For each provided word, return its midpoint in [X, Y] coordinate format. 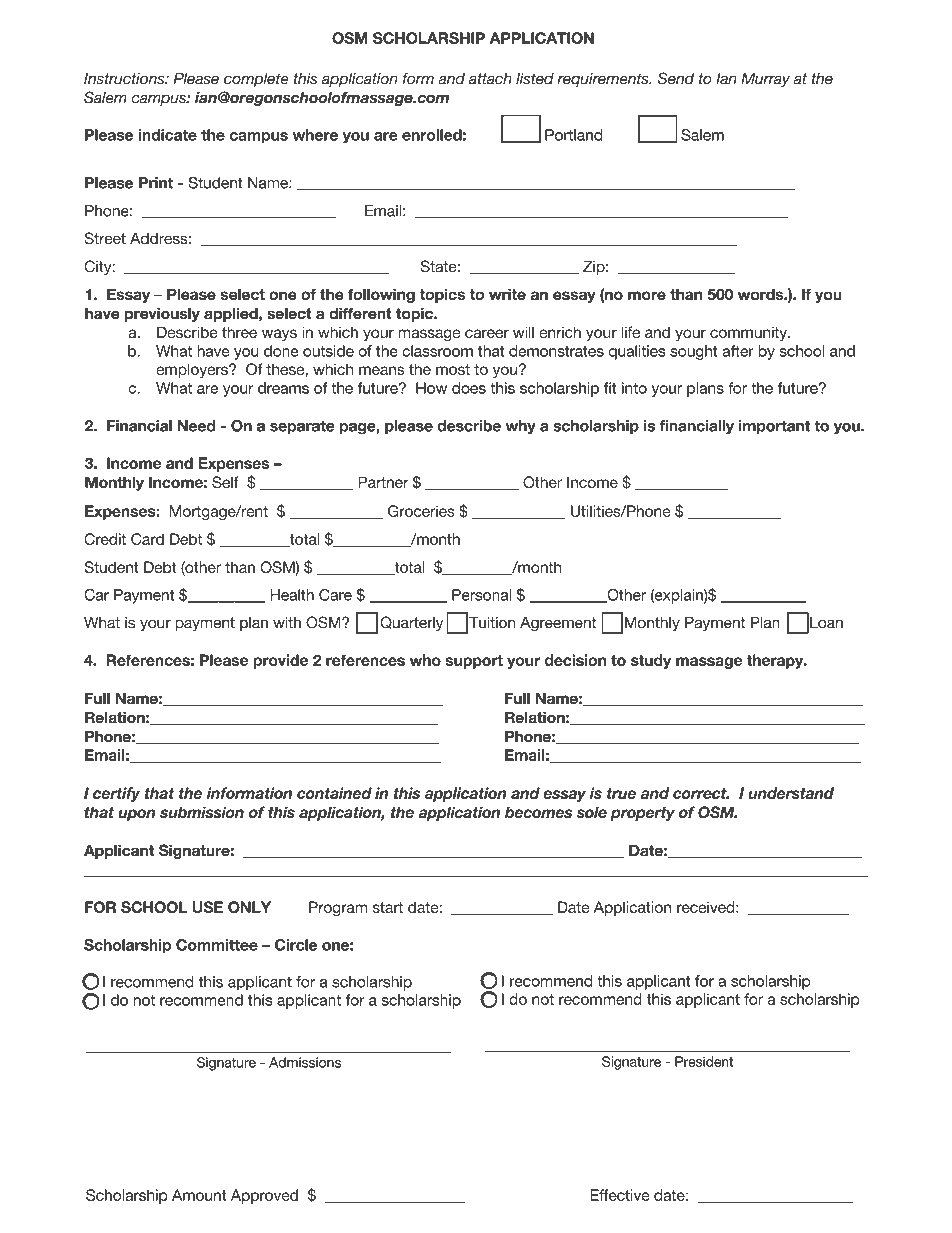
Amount [199, 1195]
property [642, 814]
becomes [538, 812]
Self [225, 482]
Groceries [421, 511]
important [774, 427]
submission [202, 812]
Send [676, 78]
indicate [167, 135]
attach [490, 79]
